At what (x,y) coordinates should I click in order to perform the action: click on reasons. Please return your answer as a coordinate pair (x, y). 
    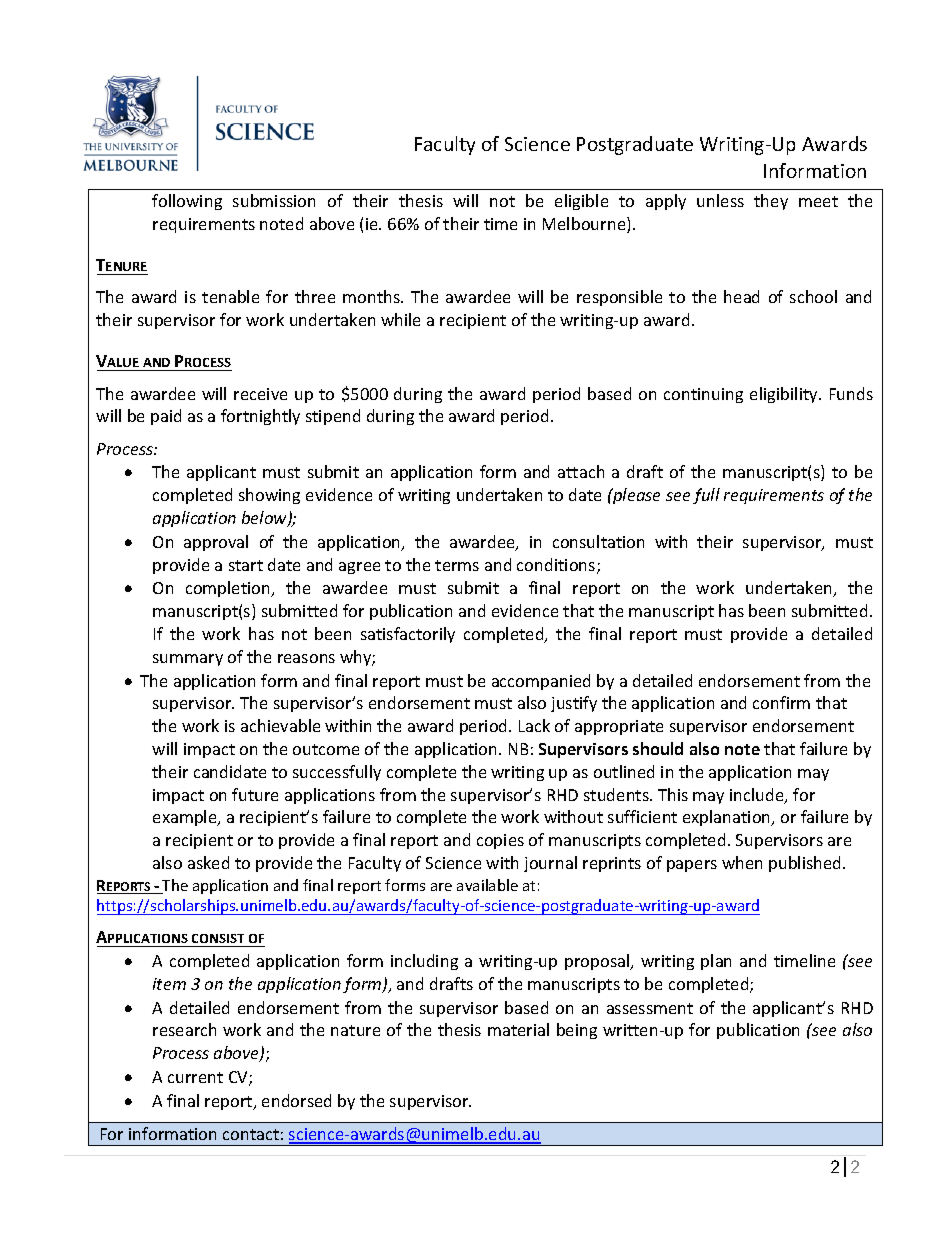
    Looking at the image, I should click on (306, 658).
